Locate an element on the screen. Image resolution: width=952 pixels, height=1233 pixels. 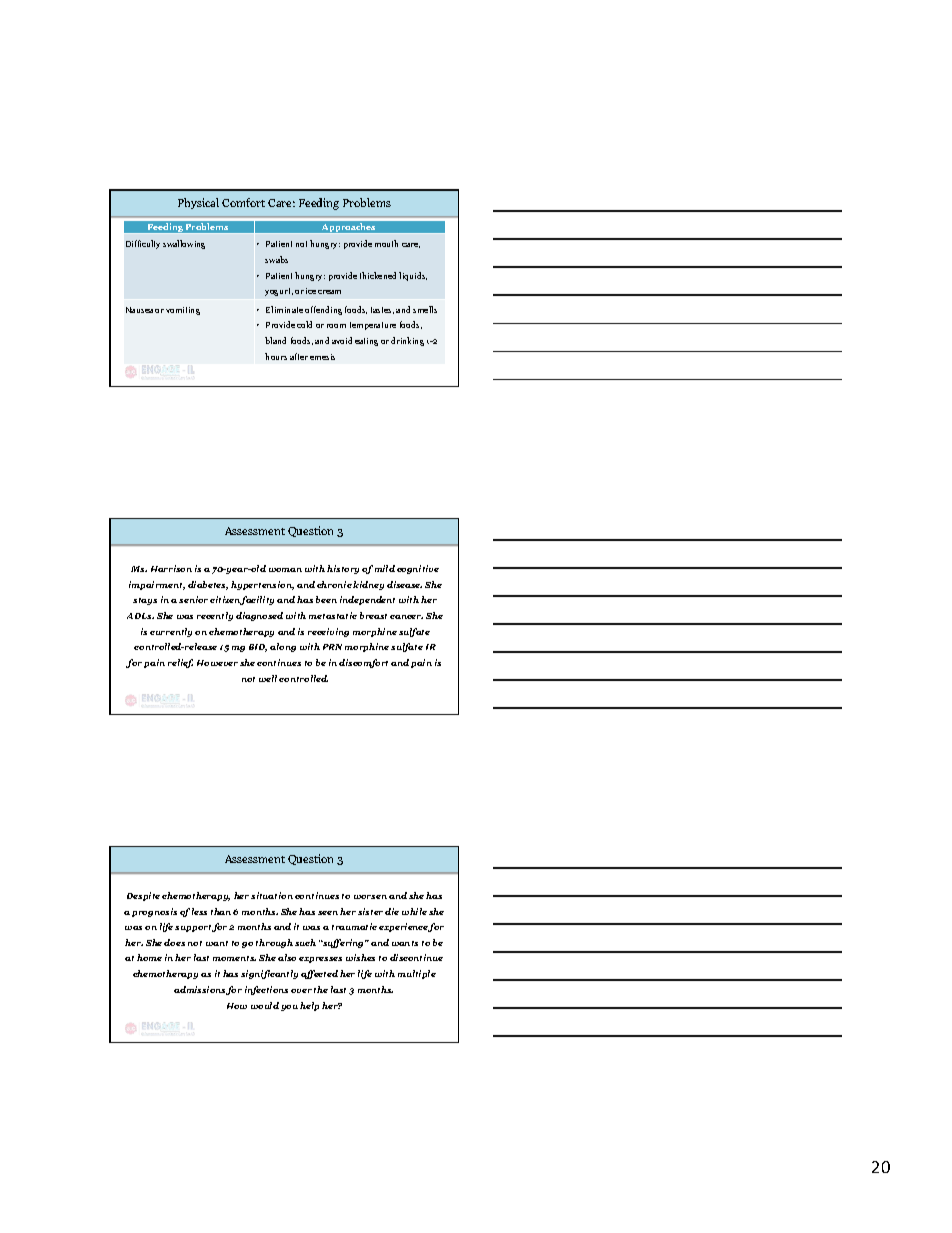
swallowing is located at coordinates (184, 244).
